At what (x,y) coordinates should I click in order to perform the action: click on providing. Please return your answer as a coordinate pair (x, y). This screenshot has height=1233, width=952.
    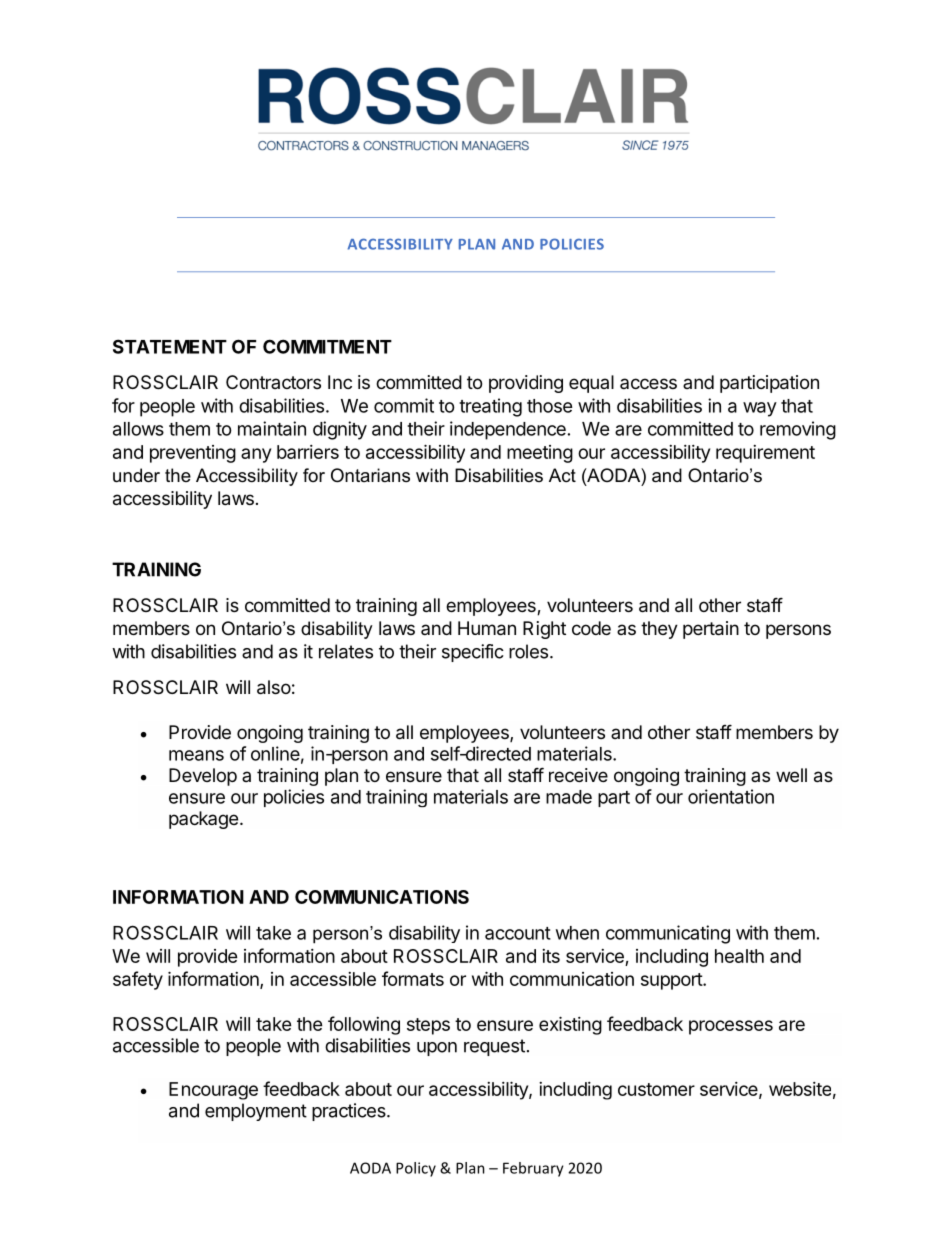
    Looking at the image, I should click on (526, 384).
